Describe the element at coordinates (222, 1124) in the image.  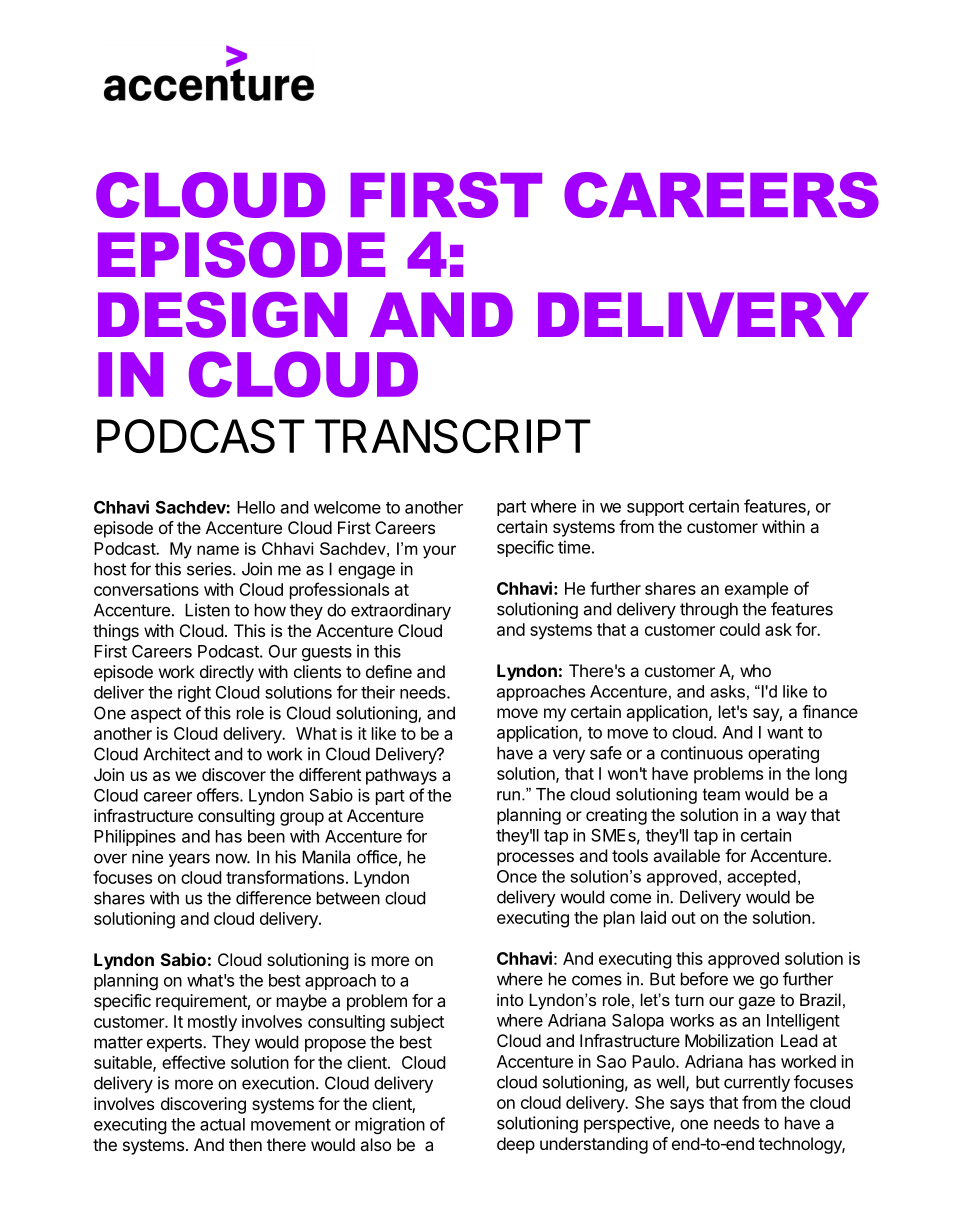
I see `actual` at that location.
